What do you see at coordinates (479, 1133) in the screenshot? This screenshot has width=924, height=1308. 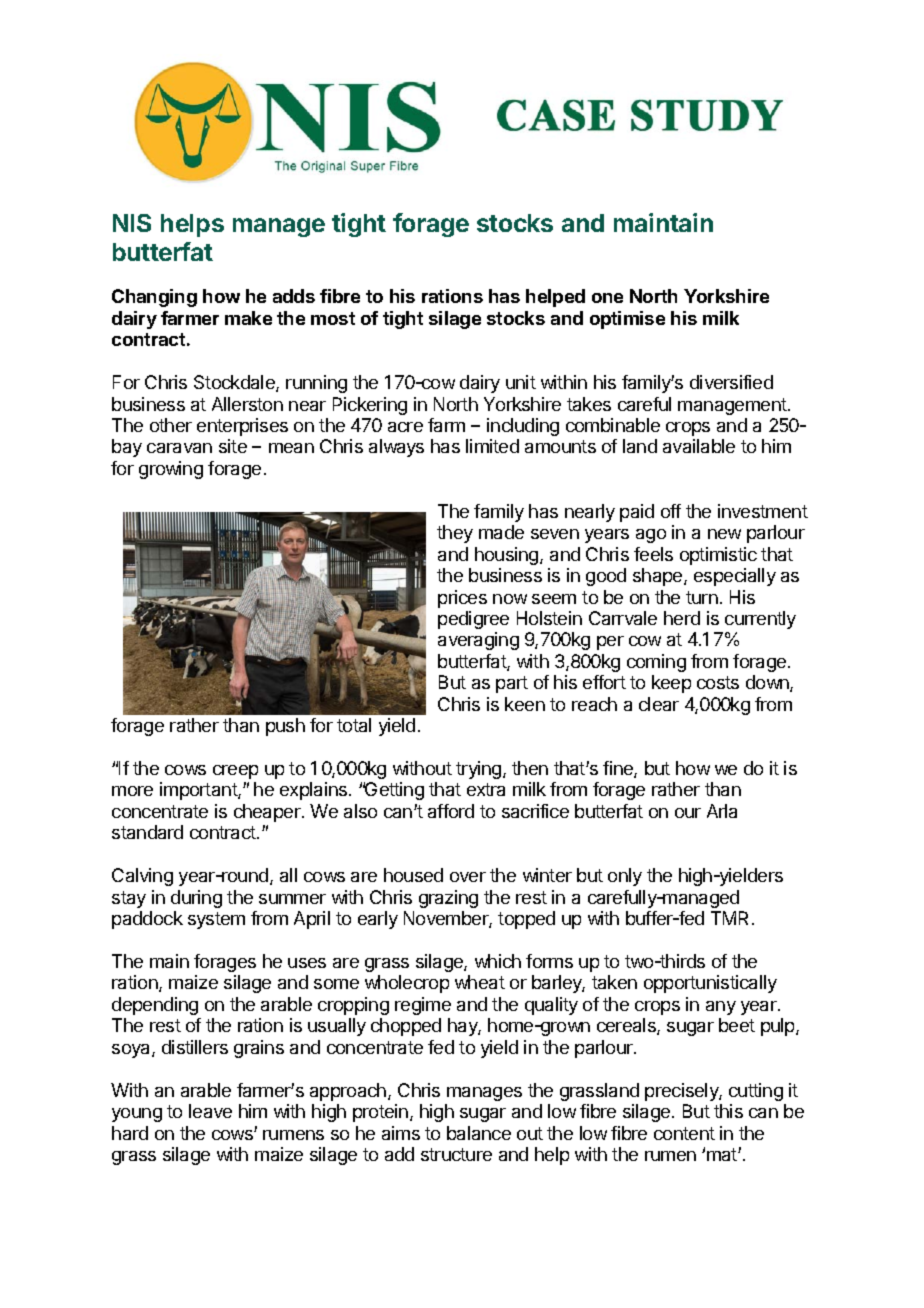 I see `balance` at bounding box center [479, 1133].
